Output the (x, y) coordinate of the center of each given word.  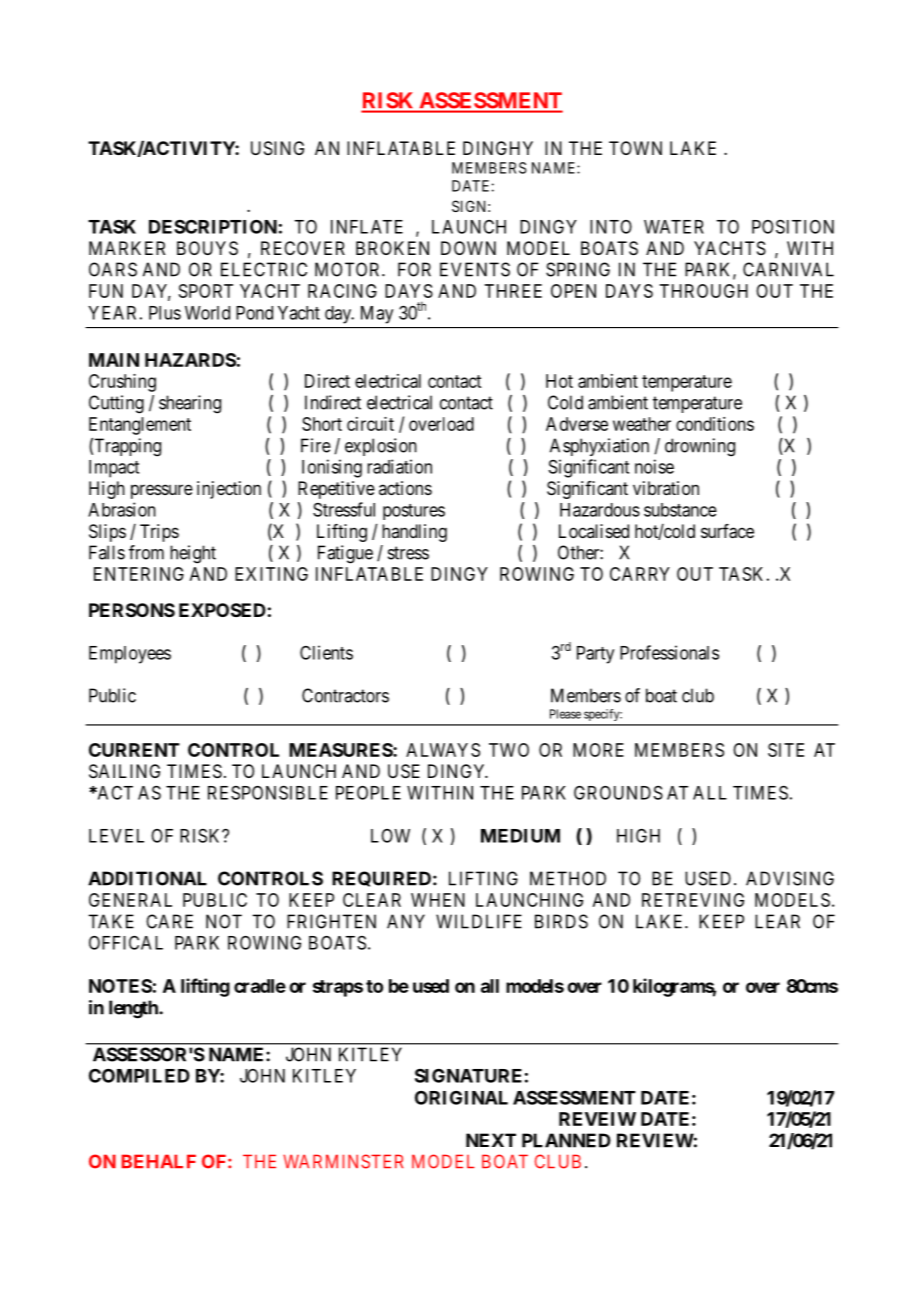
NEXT (491, 1140)
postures (414, 512)
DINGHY (498, 148)
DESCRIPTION (213, 226)
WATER (674, 227)
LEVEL (116, 836)
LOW (390, 836)
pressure (162, 491)
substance (680, 510)
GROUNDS (618, 792)
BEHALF (159, 1161)
